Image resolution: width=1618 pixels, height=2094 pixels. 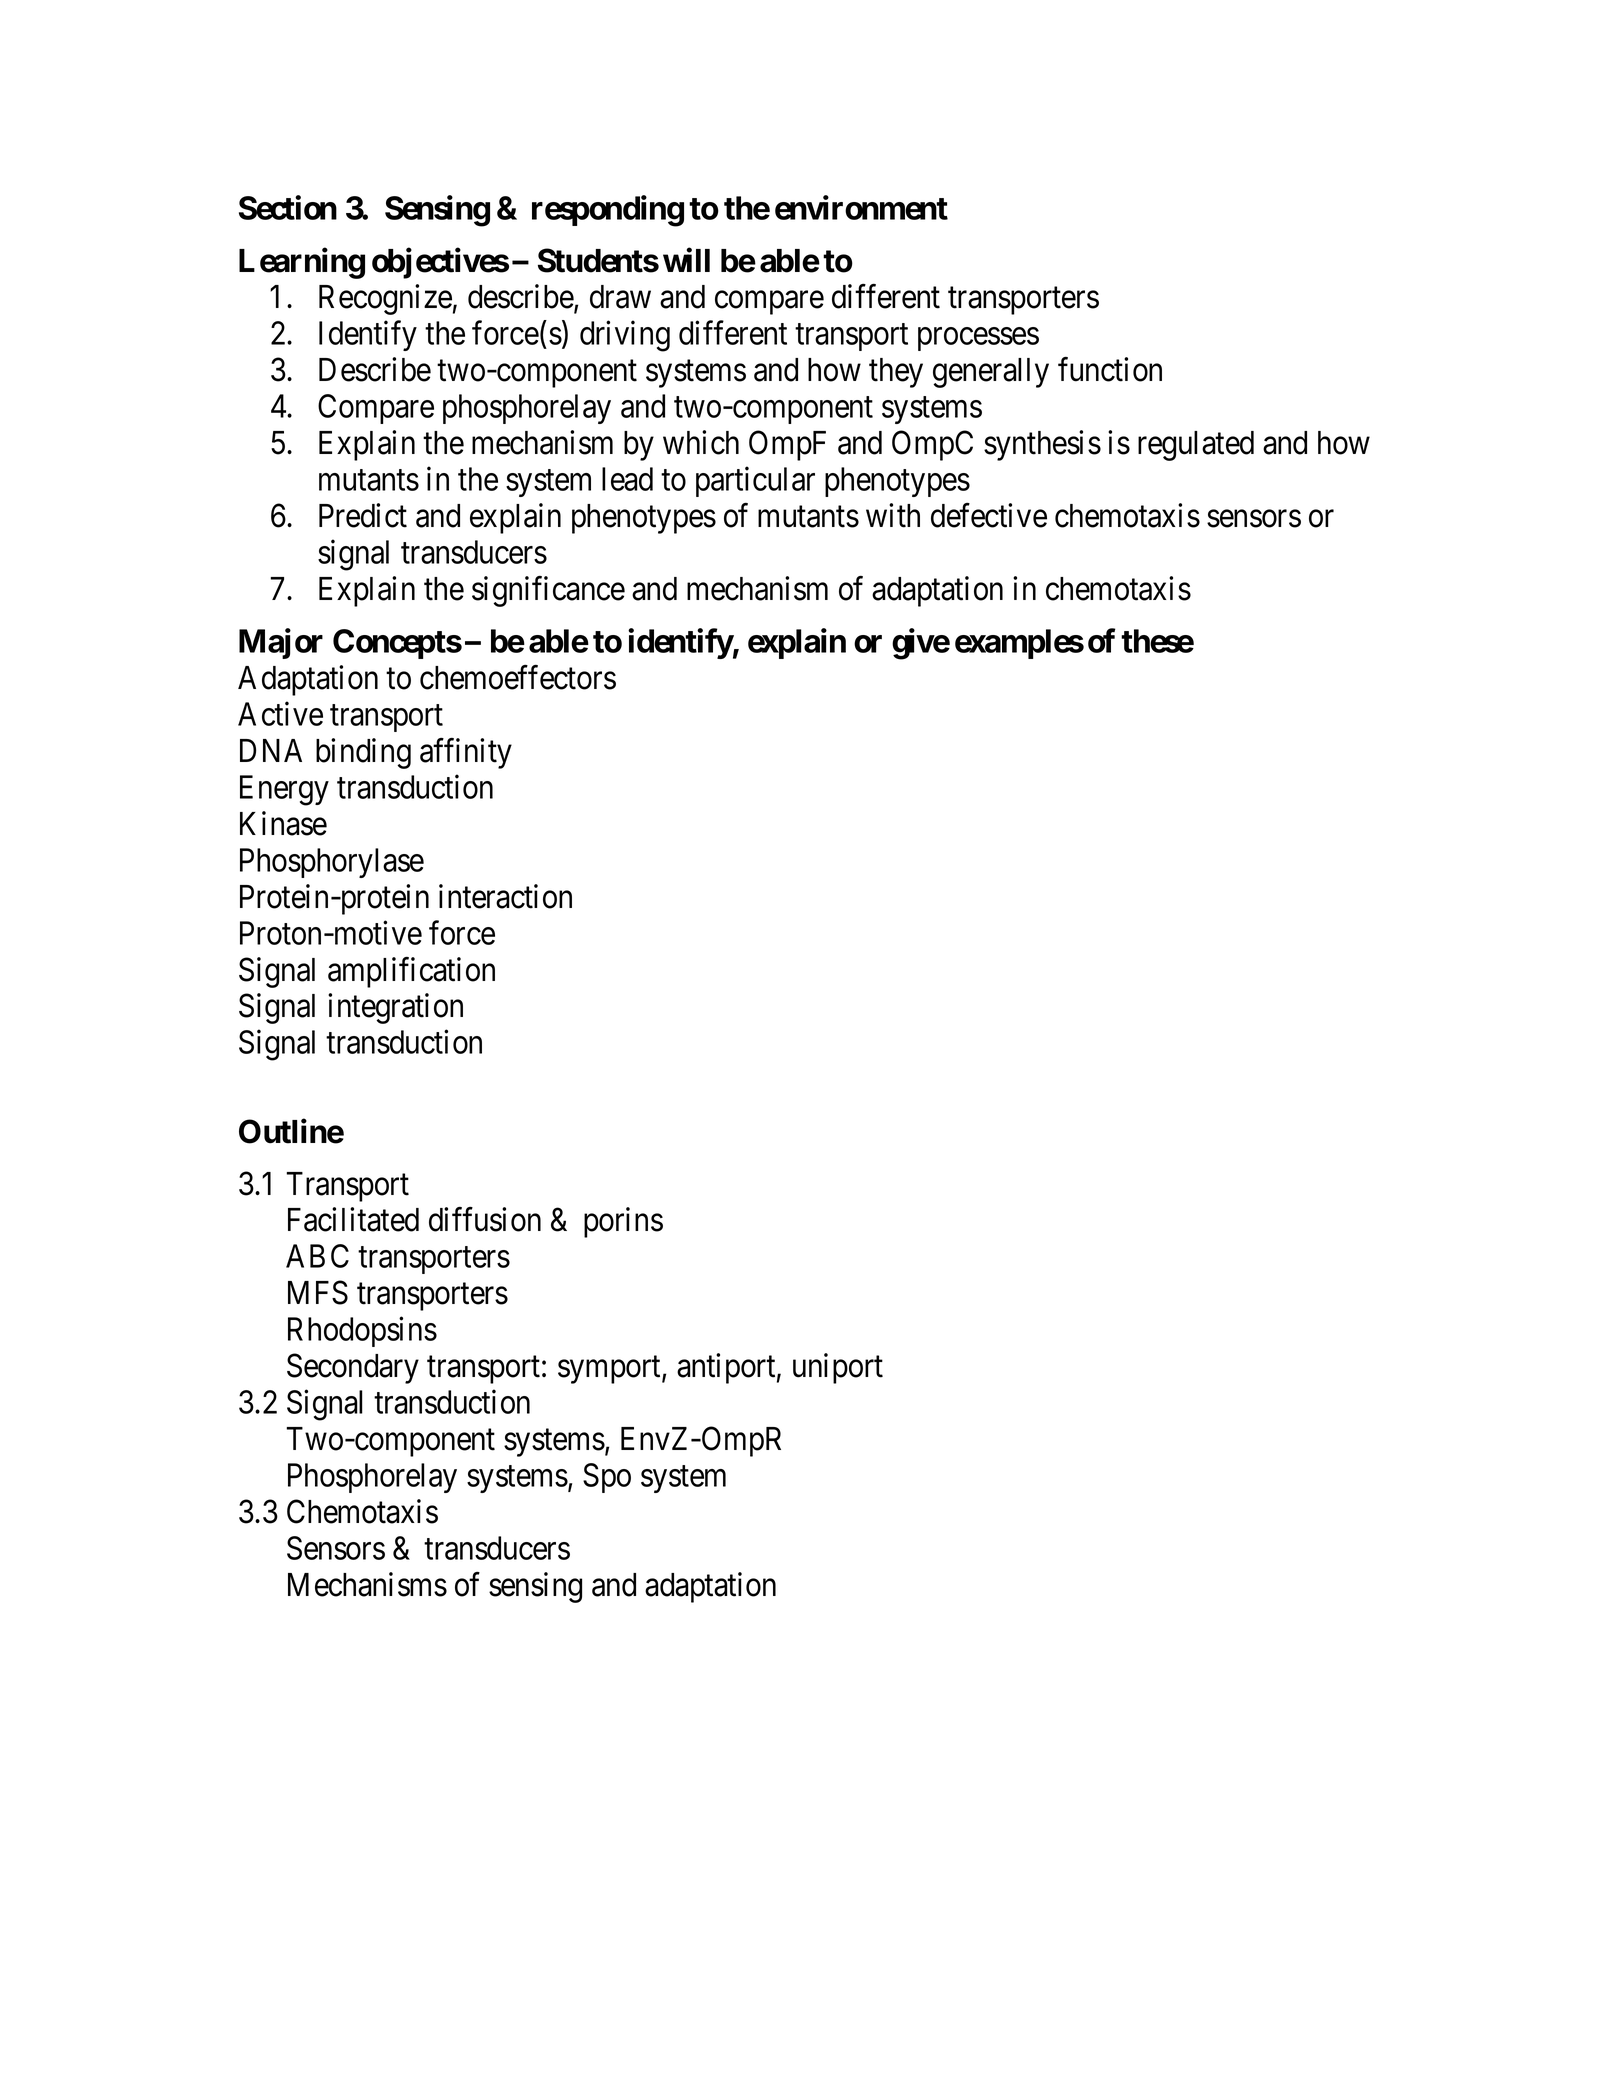 I want to click on Recognize, so click(x=385, y=299).
